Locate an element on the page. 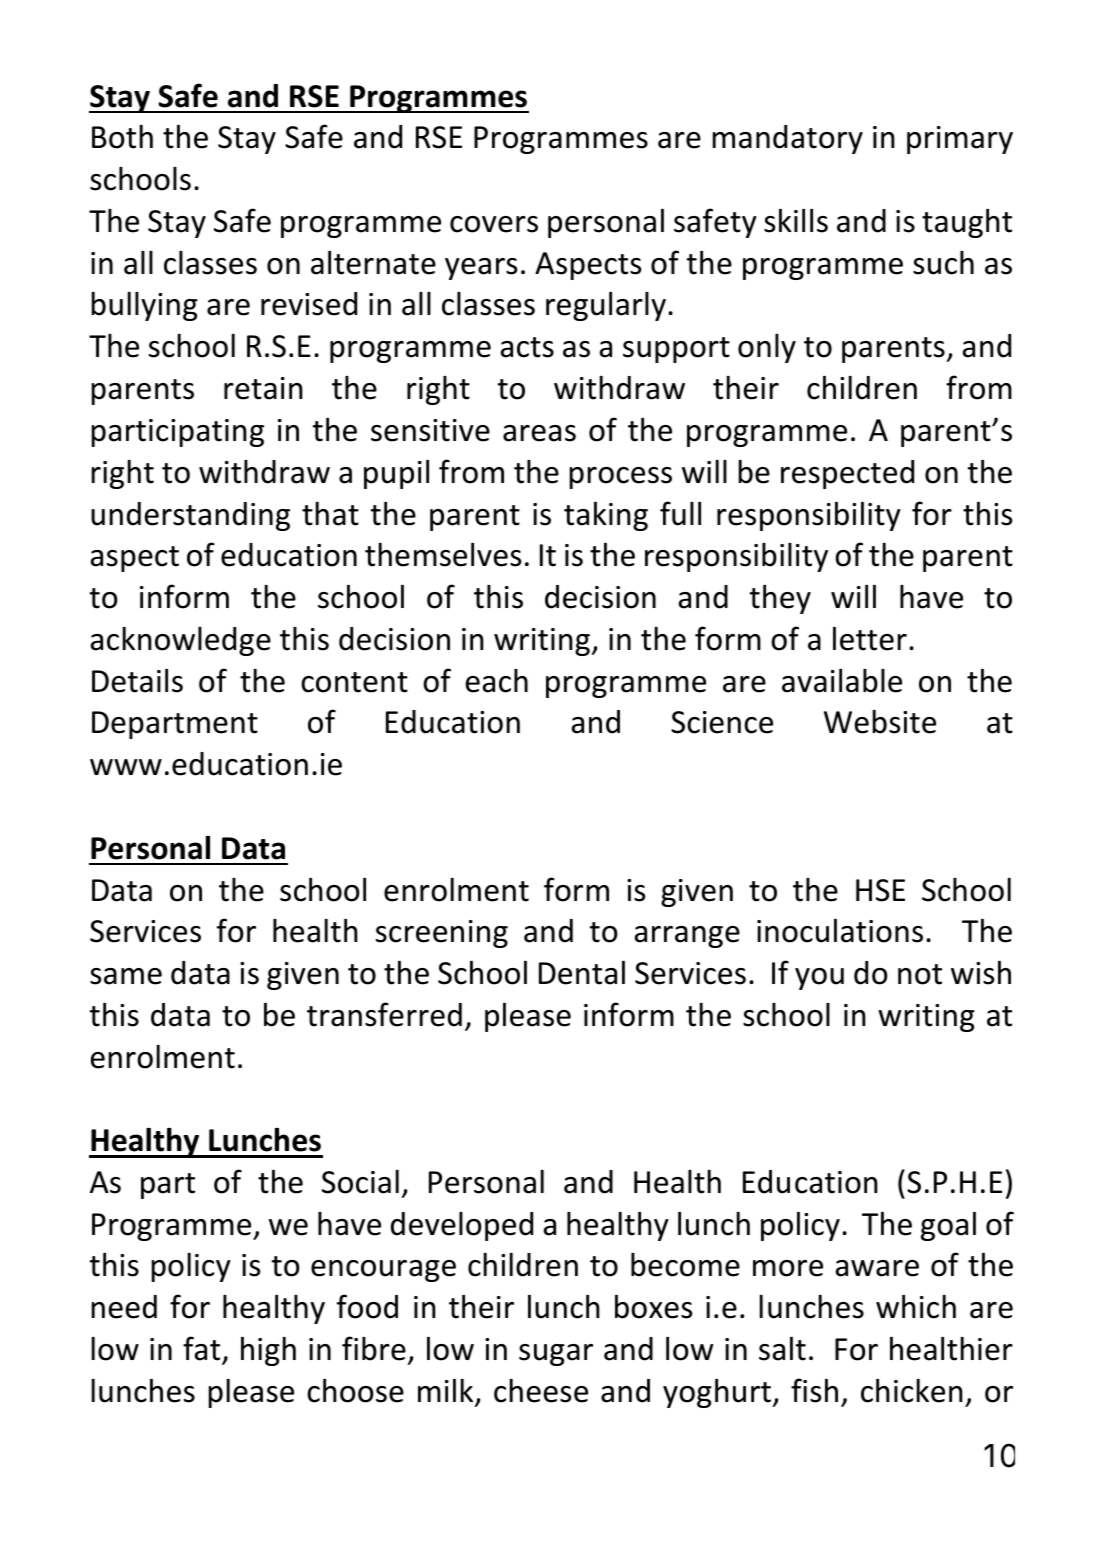  letter is located at coordinates (870, 639).
